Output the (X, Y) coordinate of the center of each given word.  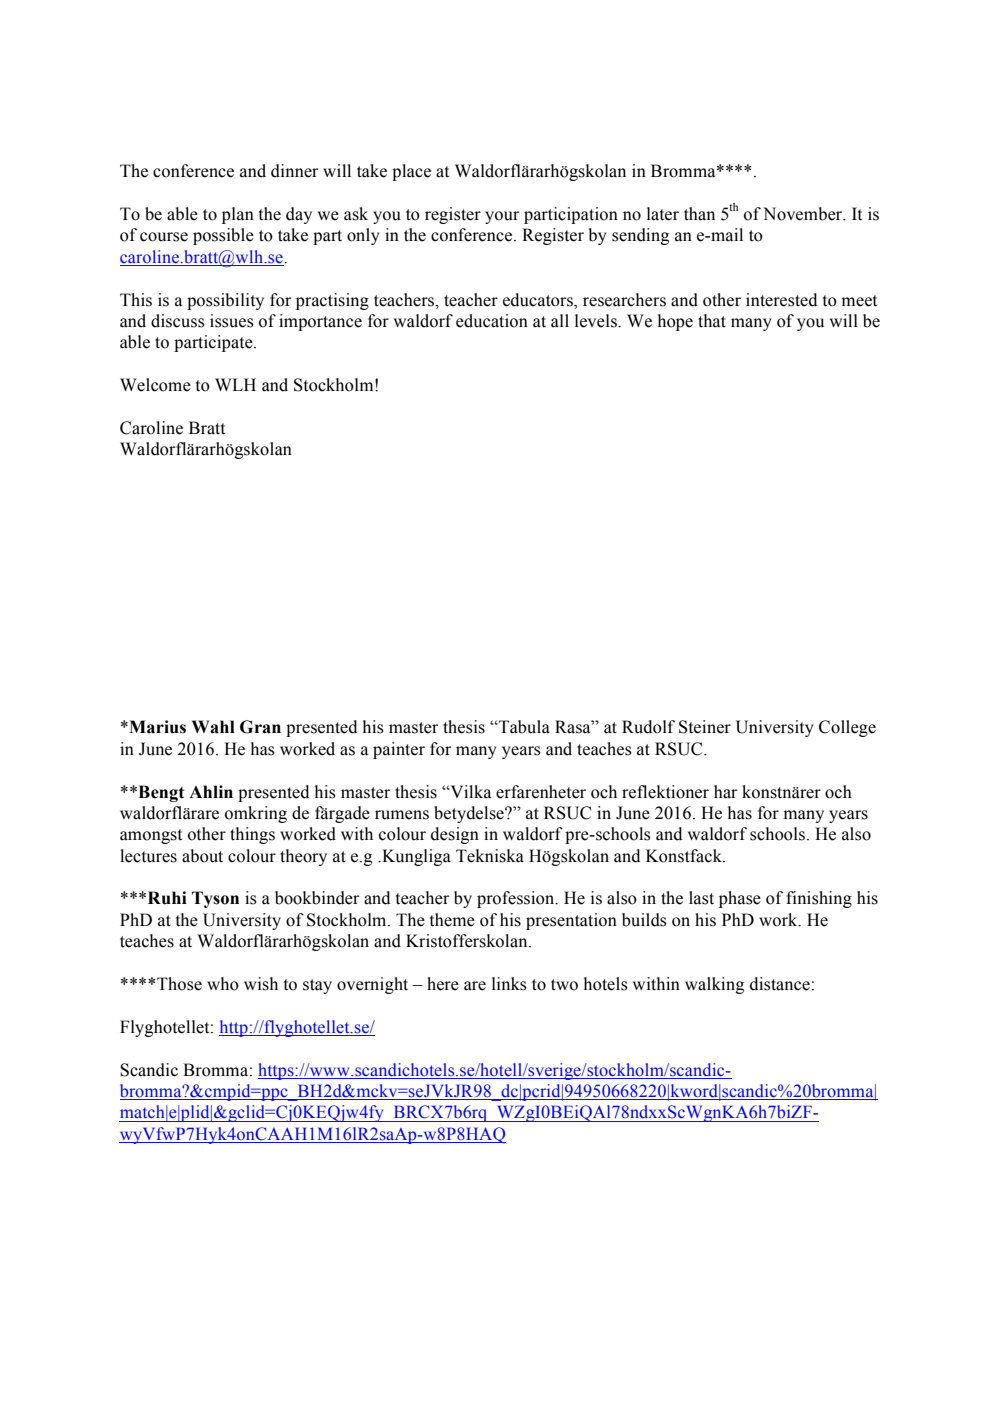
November (804, 214)
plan (238, 215)
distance (780, 984)
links (509, 984)
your (502, 217)
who (223, 984)
